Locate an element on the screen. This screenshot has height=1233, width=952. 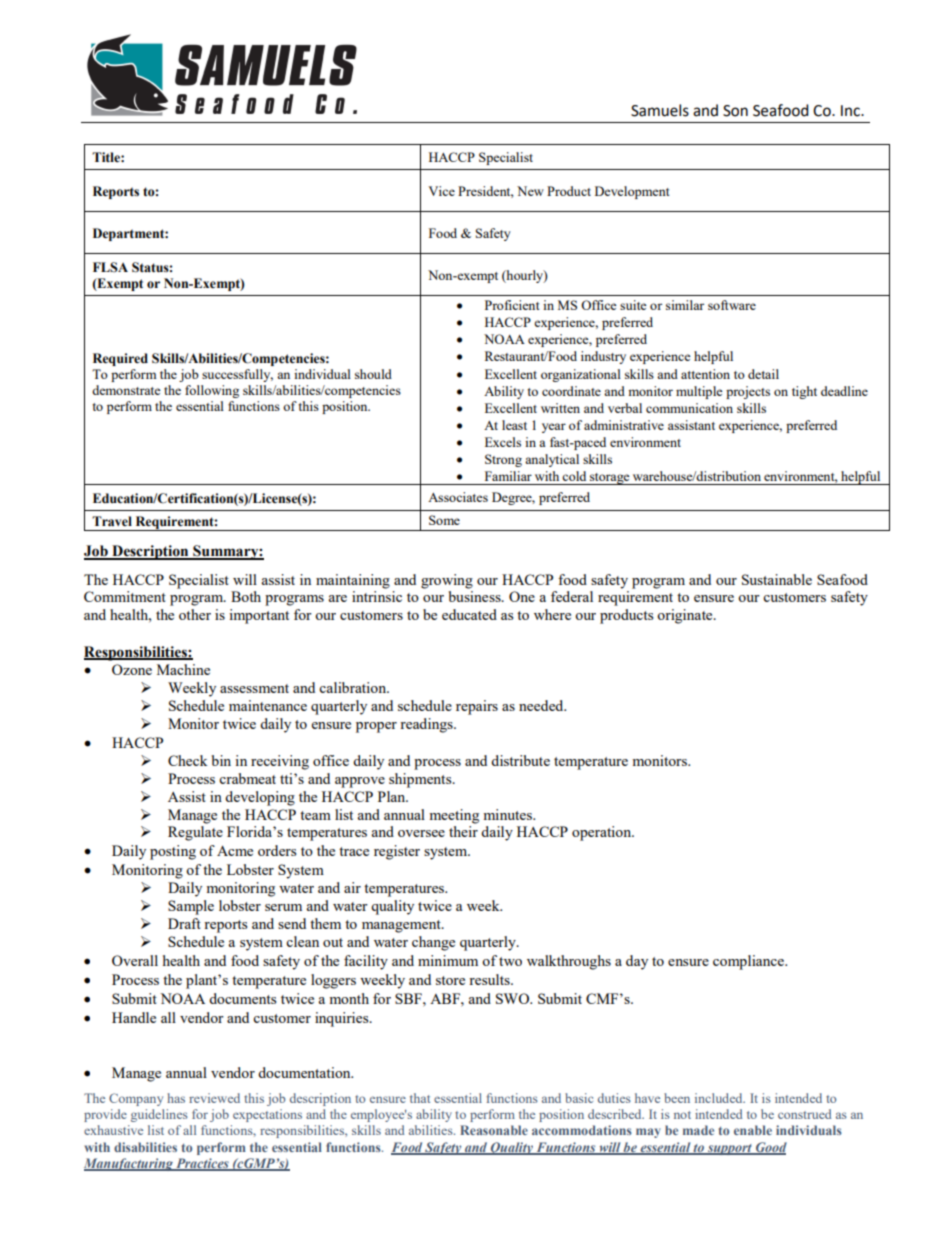
educated is located at coordinates (469, 614).
